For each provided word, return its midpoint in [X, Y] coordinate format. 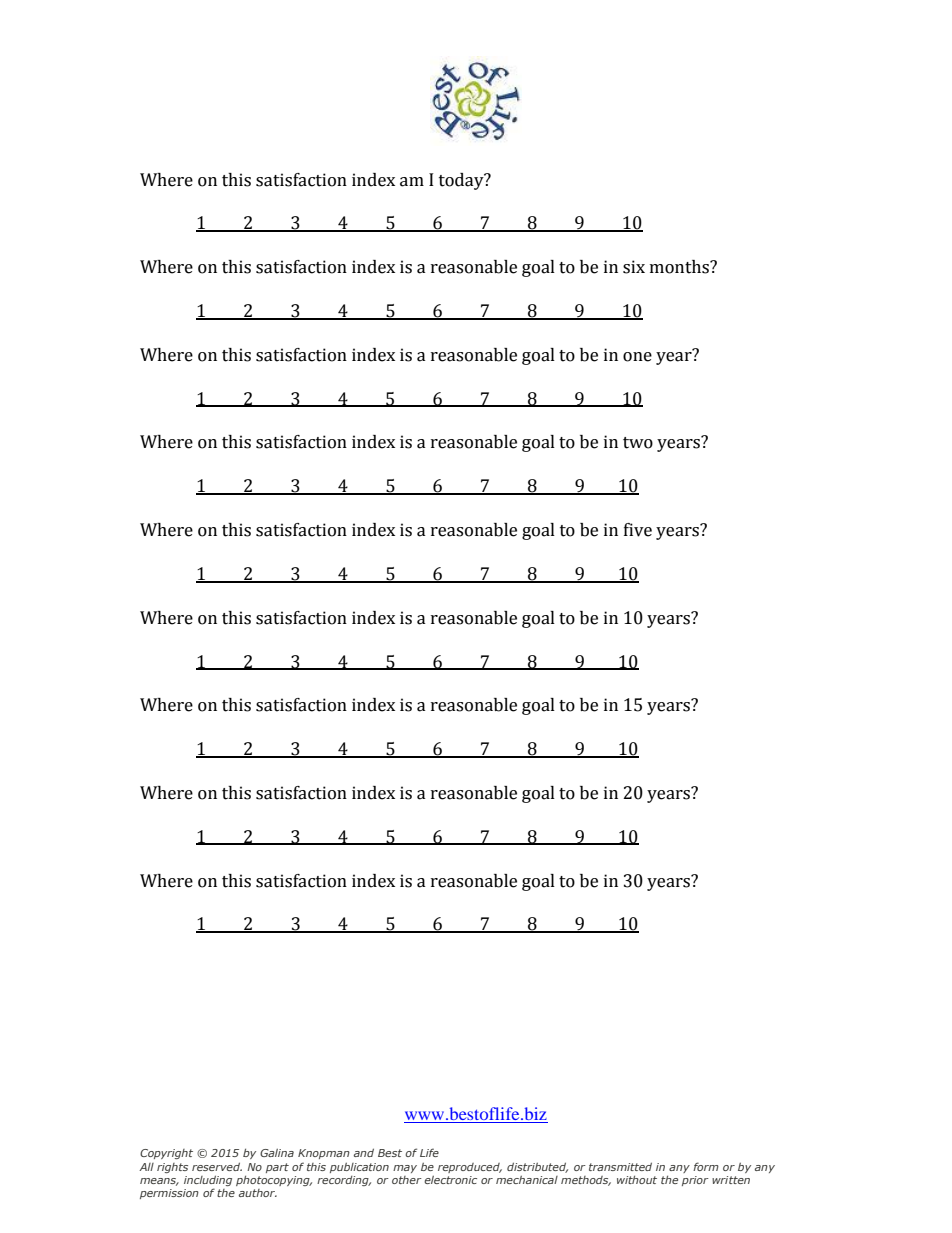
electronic [450, 1179]
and [364, 1152]
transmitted [620, 1166]
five [638, 530]
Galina [277, 1152]
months [680, 267]
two [638, 443]
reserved [217, 1166]
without [637, 1179]
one [637, 357]
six [634, 267]
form [706, 1166]
